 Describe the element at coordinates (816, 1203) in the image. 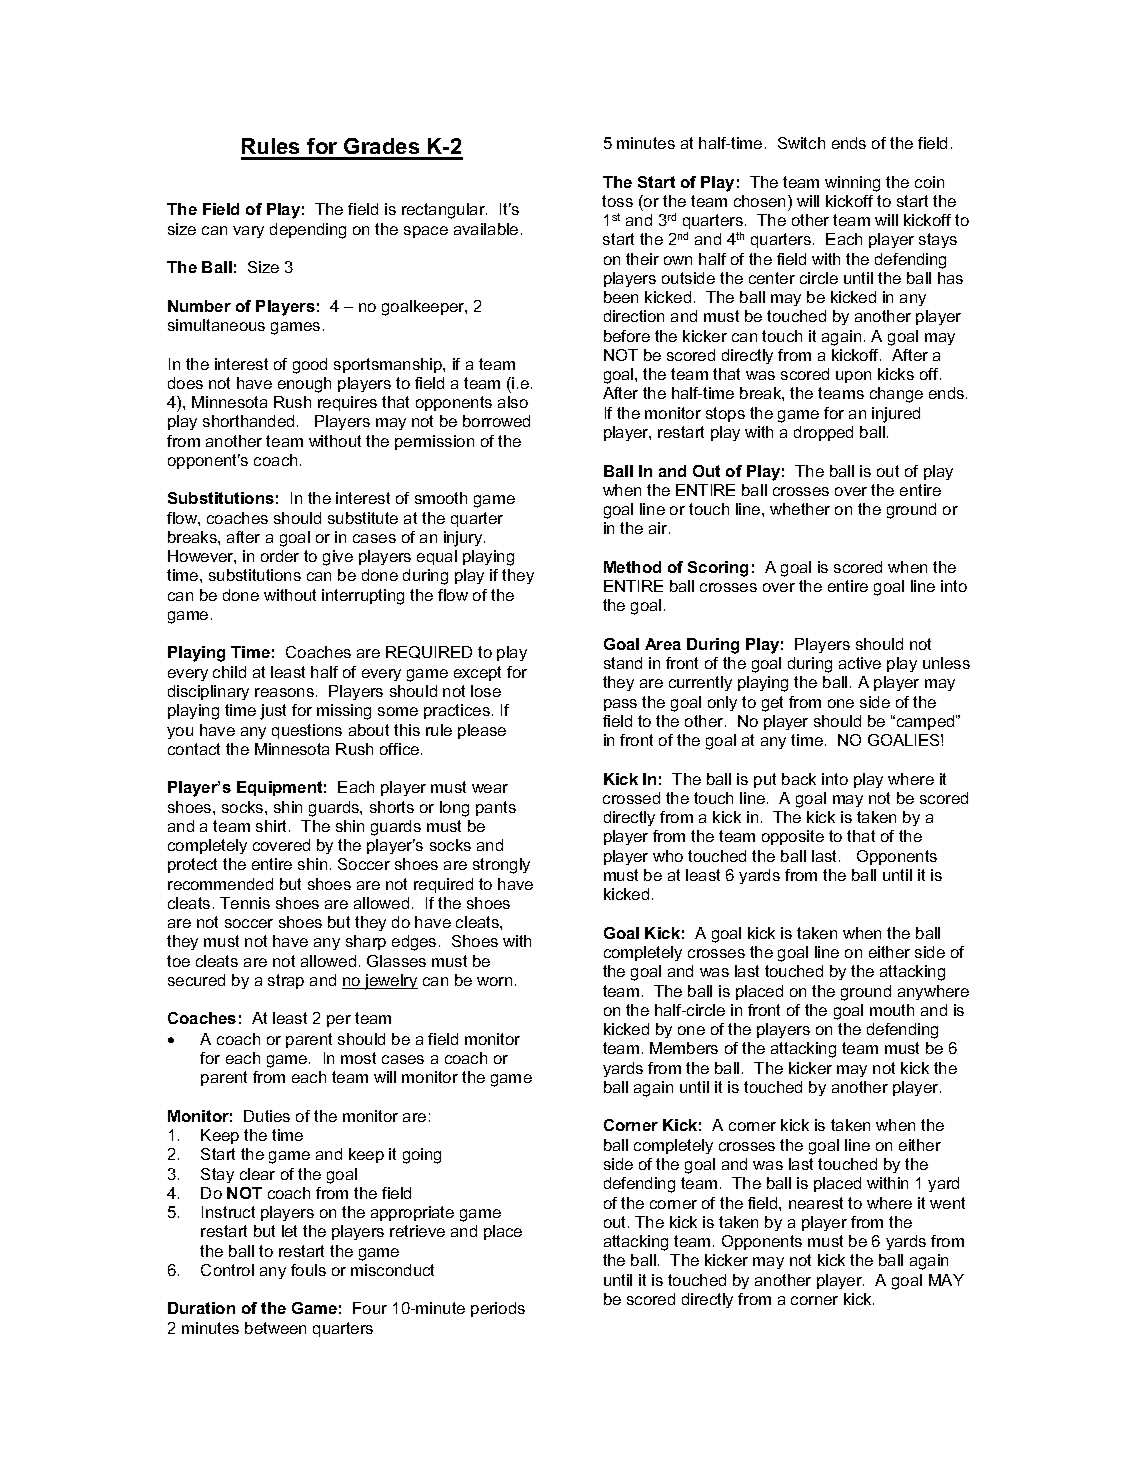

I see `nearest` at that location.
